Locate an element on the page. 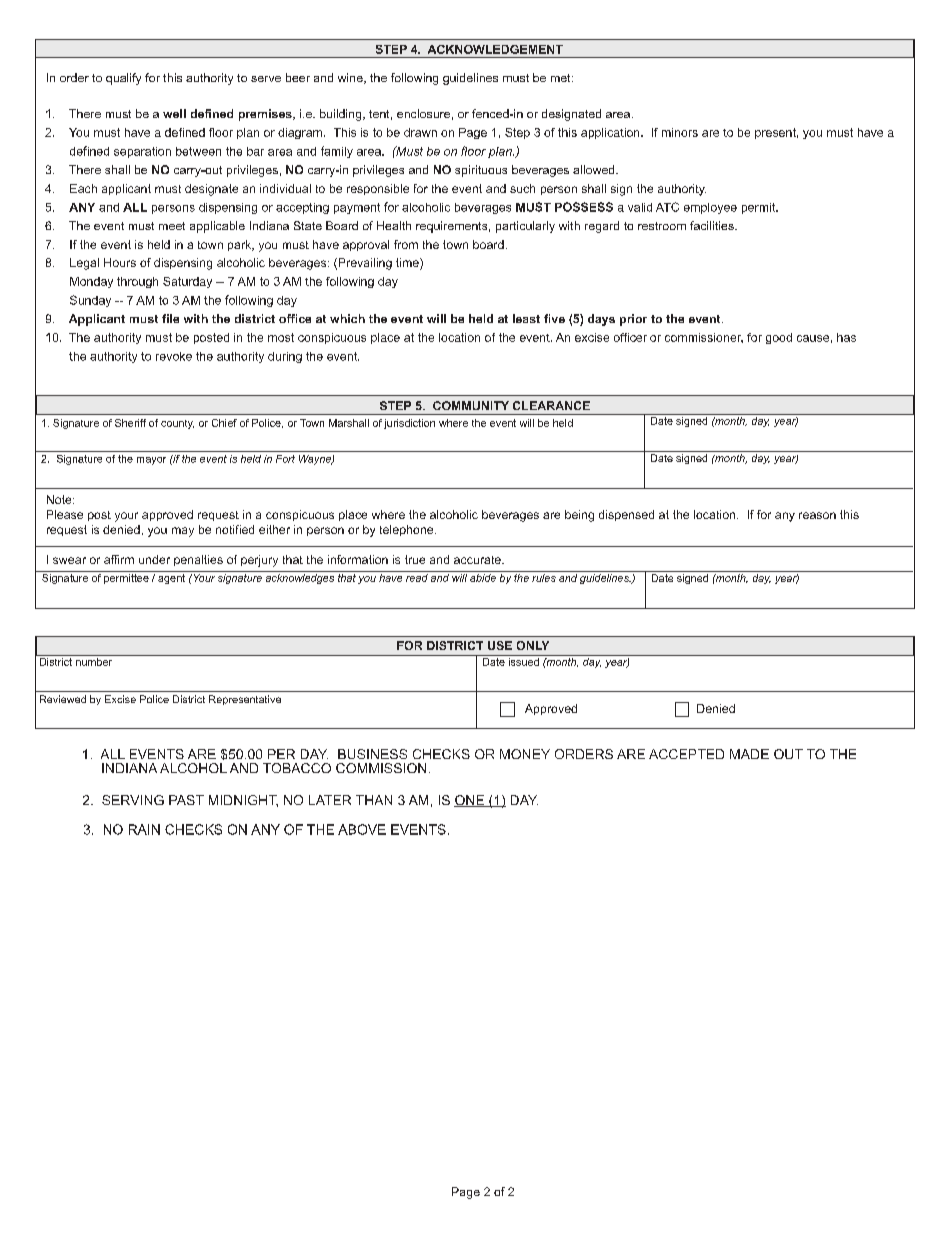  minors is located at coordinates (680, 132).
